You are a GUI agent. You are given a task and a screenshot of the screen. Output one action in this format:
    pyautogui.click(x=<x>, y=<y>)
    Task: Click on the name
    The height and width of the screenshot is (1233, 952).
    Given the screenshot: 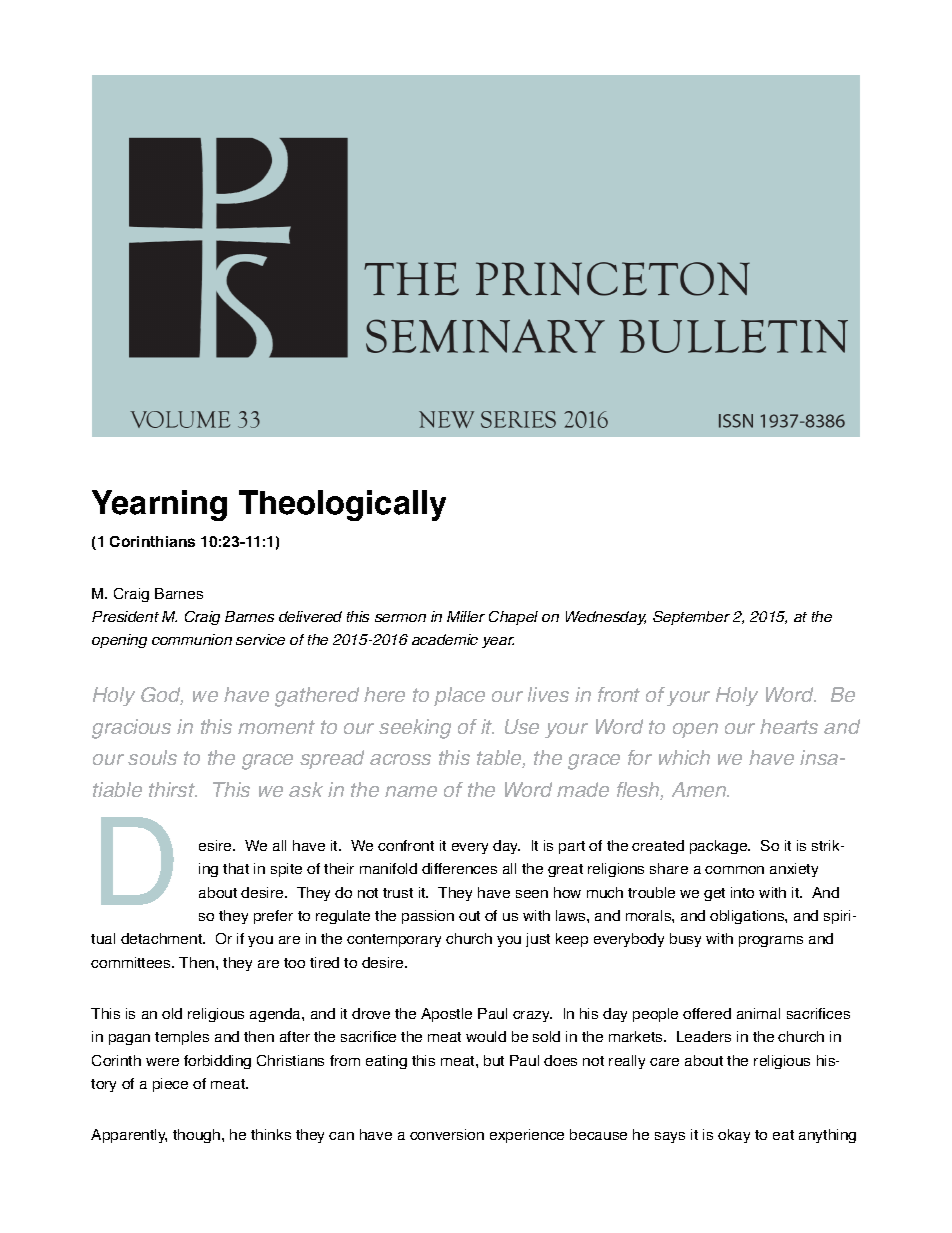 What is the action you would take?
    pyautogui.click(x=411, y=791)
